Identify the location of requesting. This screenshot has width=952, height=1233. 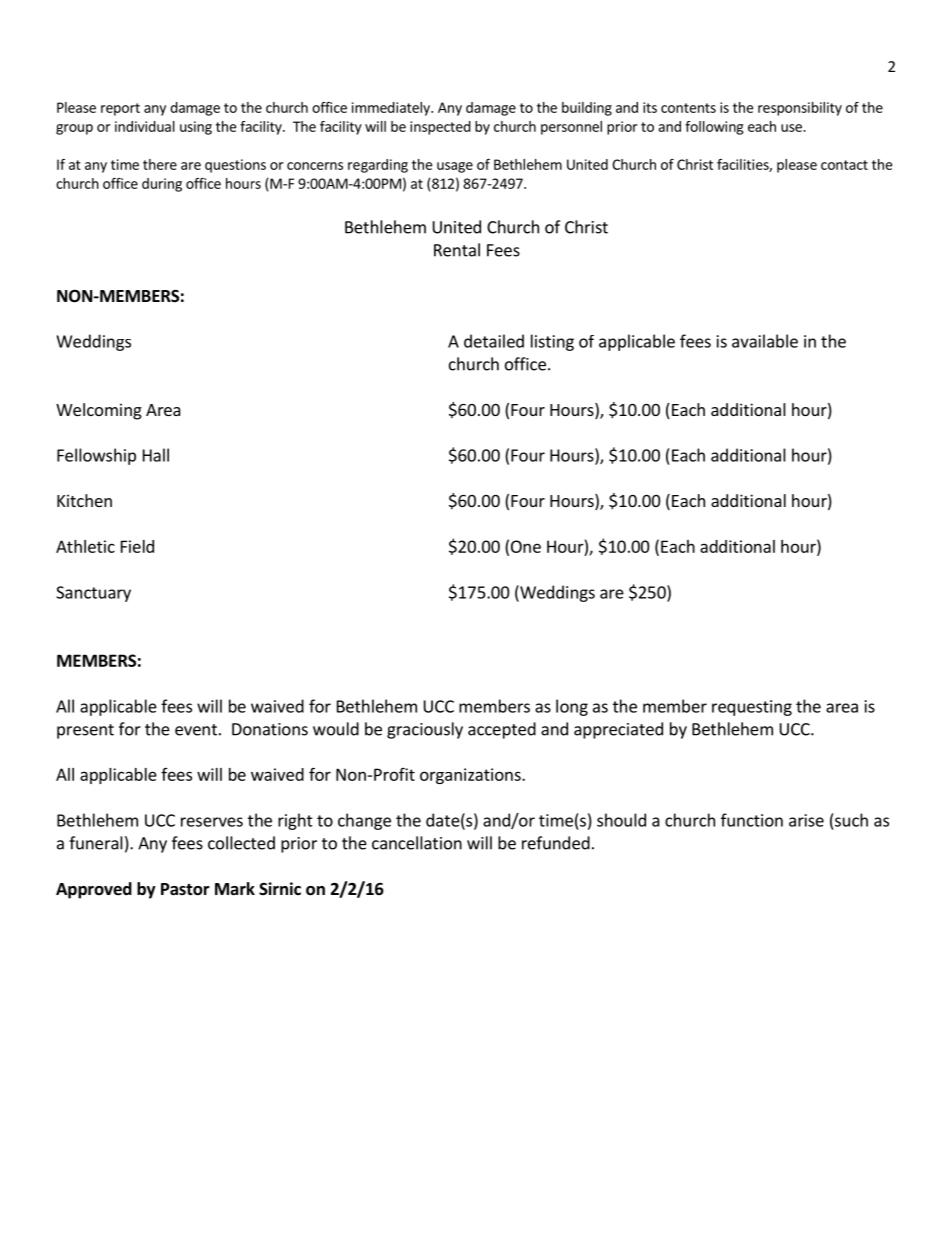
(752, 708).
